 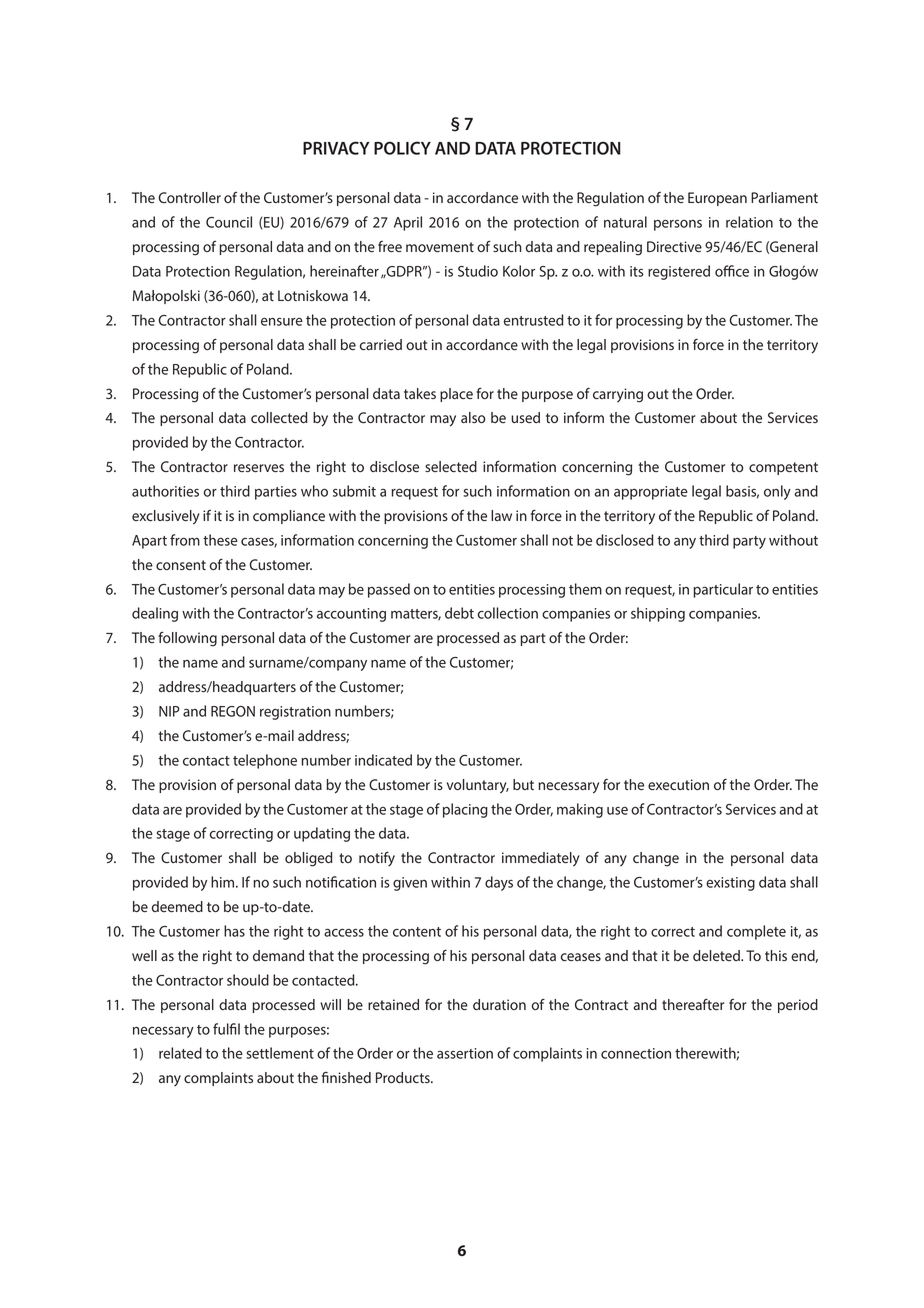 What do you see at coordinates (465, 810) in the screenshot?
I see `placing` at bounding box center [465, 810].
